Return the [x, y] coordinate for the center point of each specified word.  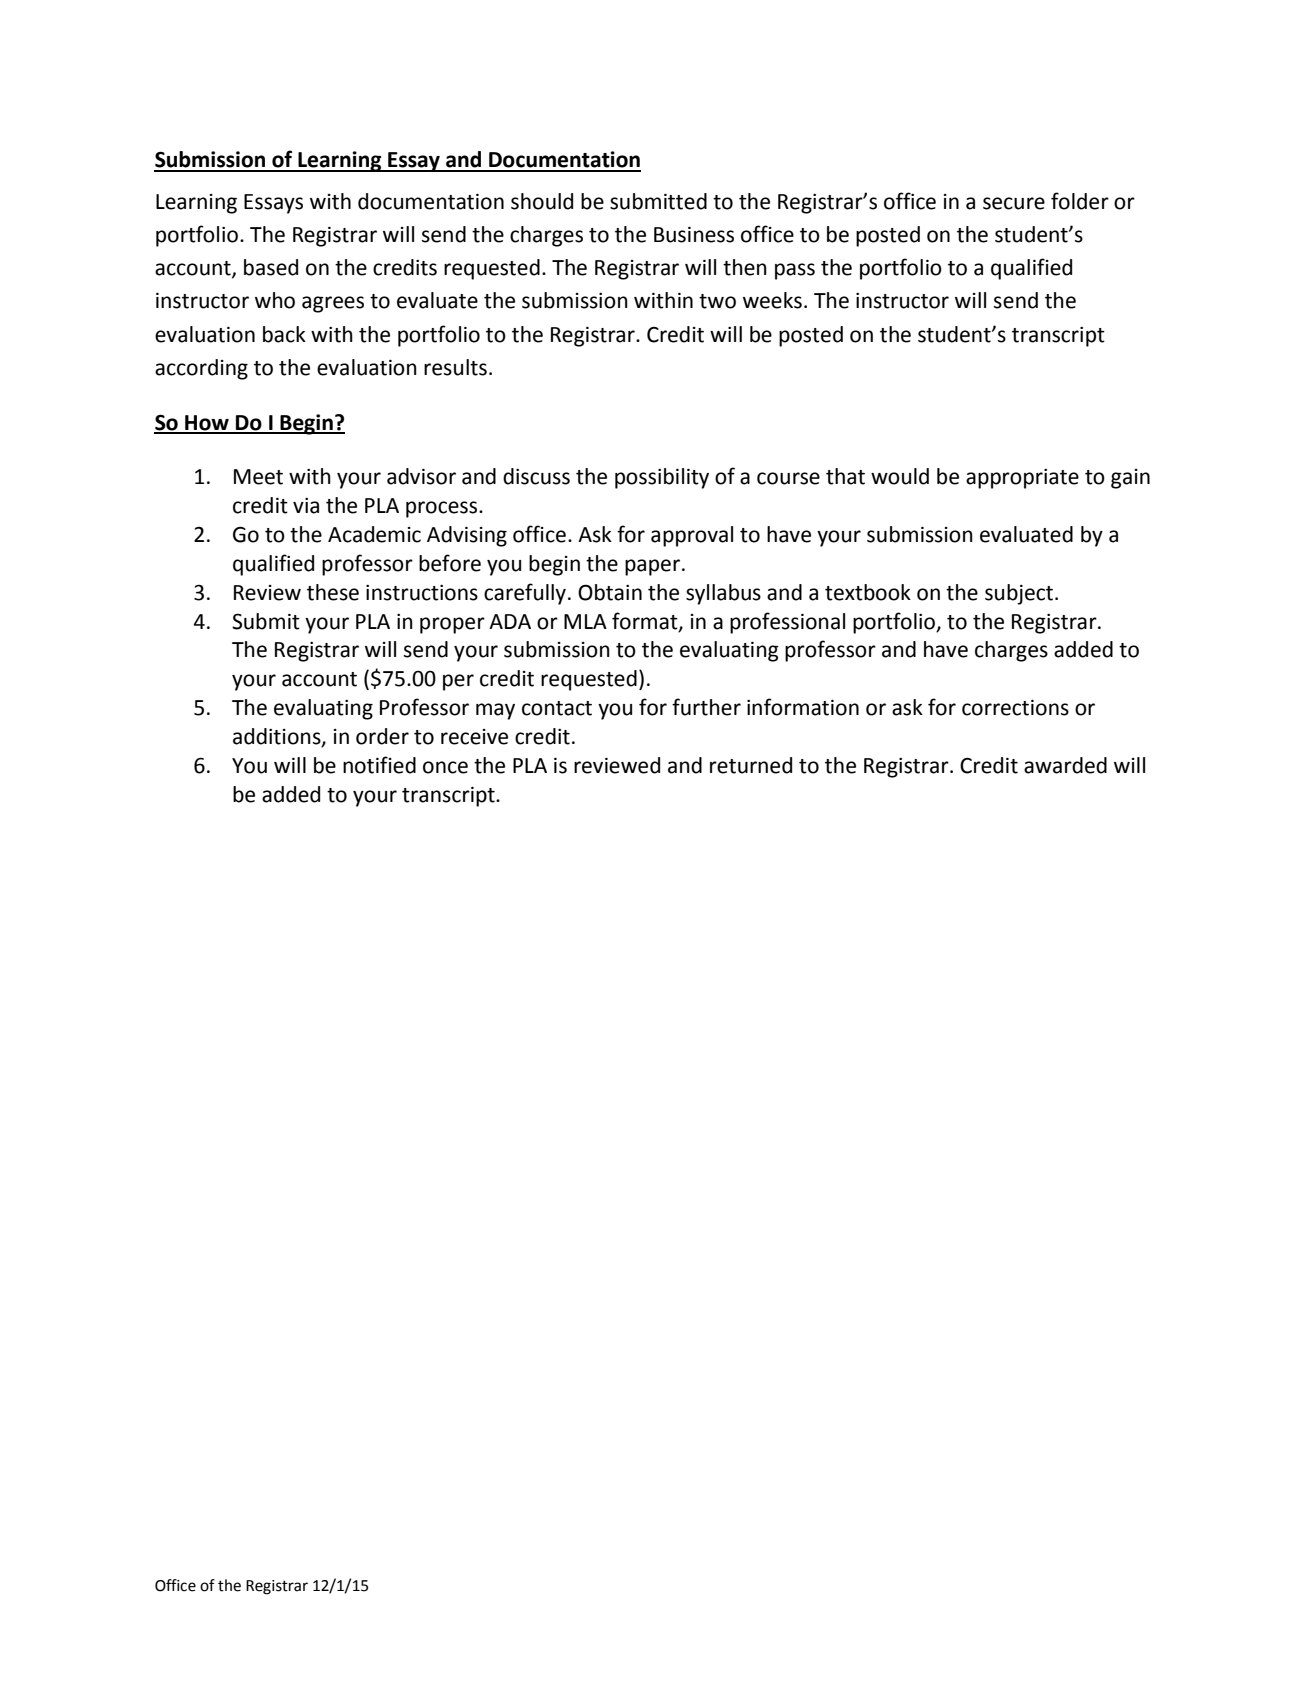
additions [278, 737]
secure [1014, 203]
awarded [1065, 765]
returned [751, 765]
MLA [585, 621]
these [333, 592]
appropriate [1022, 479]
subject [1020, 594]
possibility [662, 478]
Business [694, 235]
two [717, 301]
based [271, 267]
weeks [772, 300]
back [284, 334]
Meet [258, 477]
